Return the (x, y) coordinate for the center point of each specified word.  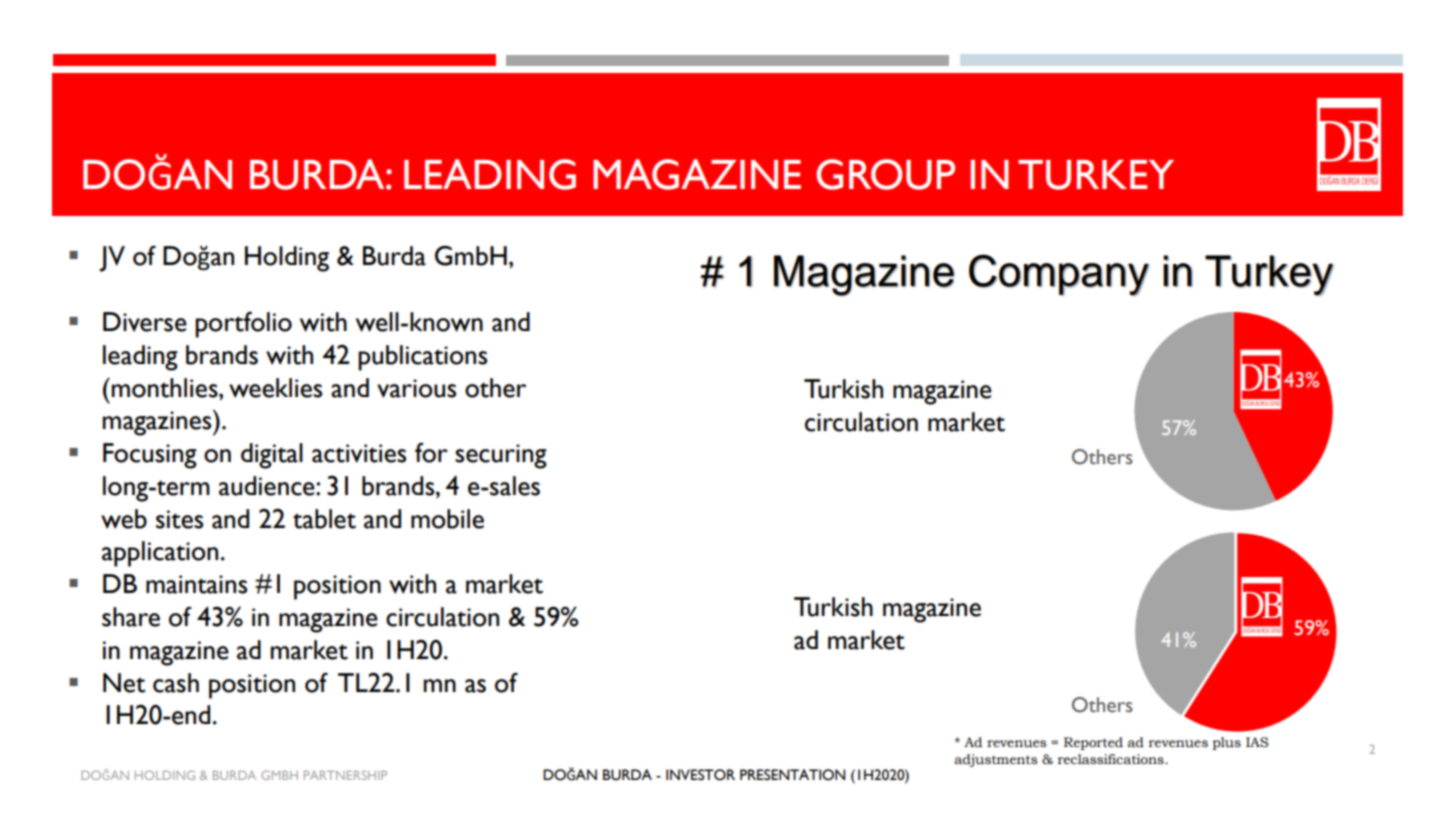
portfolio (243, 324)
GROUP (885, 174)
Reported (1093, 743)
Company (1059, 275)
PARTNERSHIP (345, 775)
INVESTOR (700, 775)
